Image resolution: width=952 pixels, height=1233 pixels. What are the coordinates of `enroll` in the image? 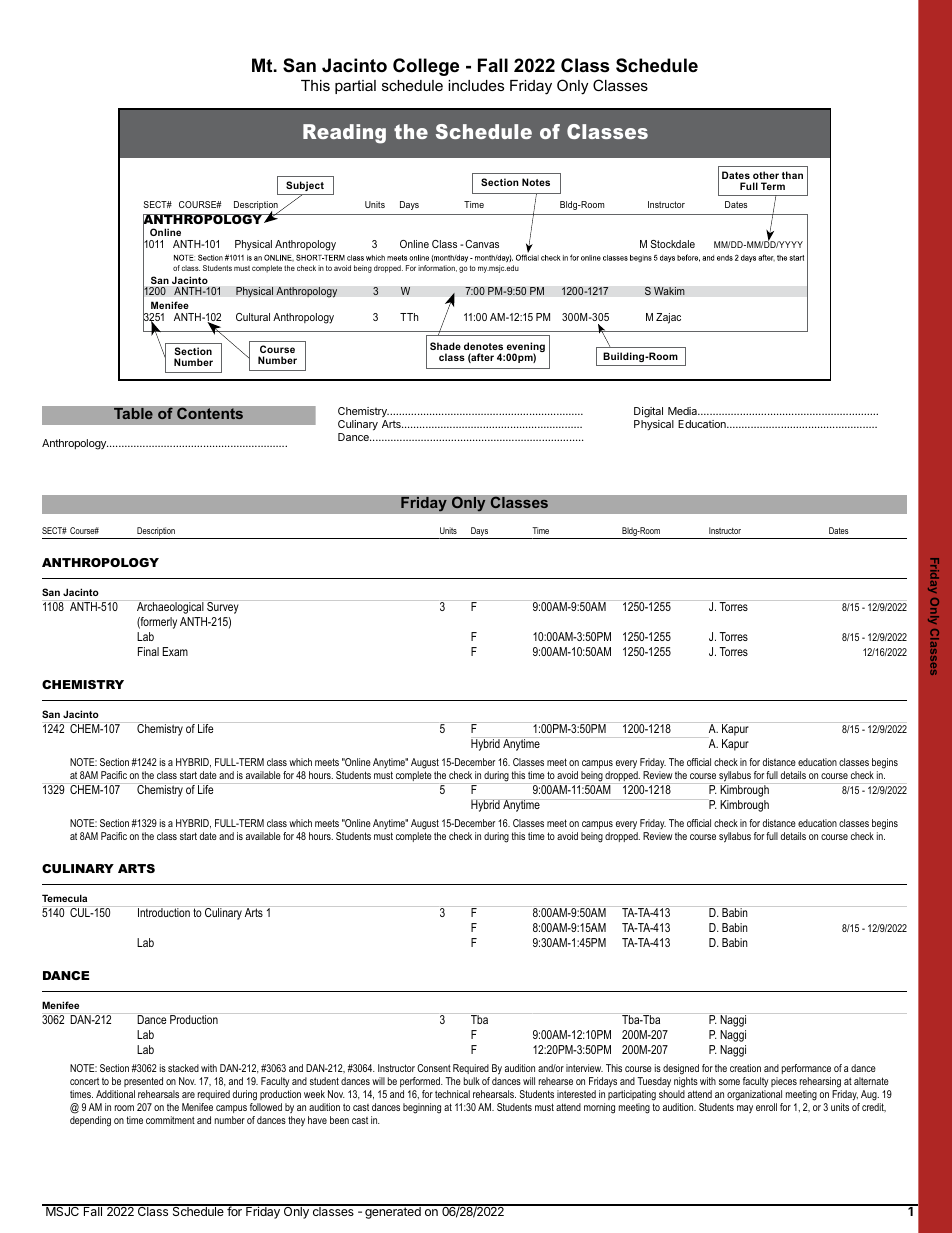 It's located at (766, 1107).
